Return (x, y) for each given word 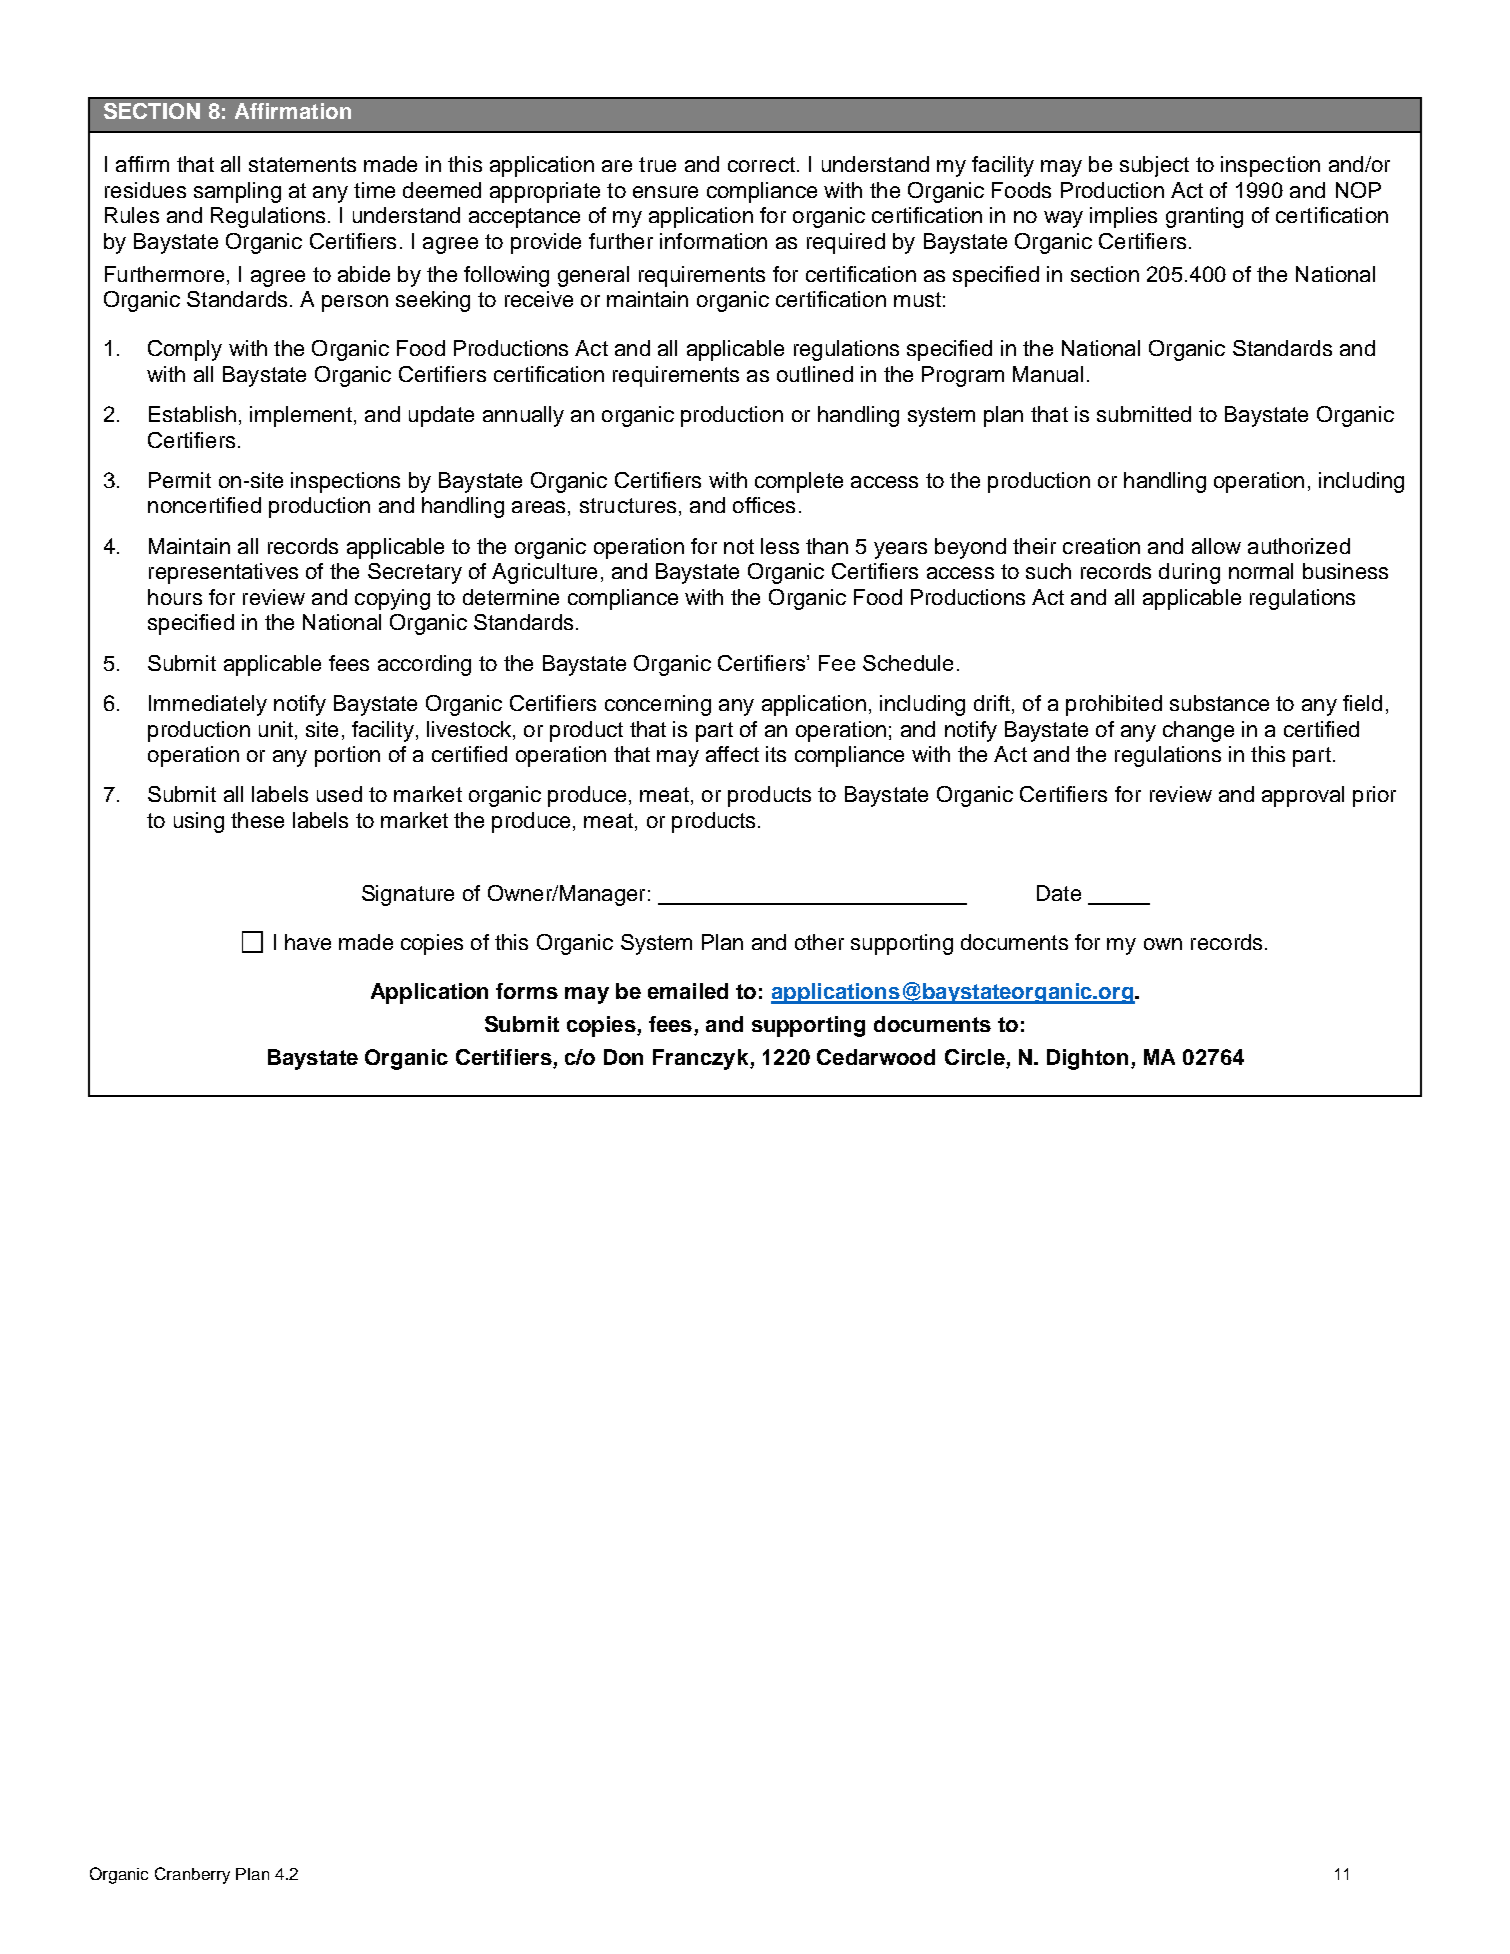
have (308, 942)
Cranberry (192, 1875)
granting (1204, 217)
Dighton (1087, 1059)
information (713, 241)
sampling (237, 192)
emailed (688, 991)
